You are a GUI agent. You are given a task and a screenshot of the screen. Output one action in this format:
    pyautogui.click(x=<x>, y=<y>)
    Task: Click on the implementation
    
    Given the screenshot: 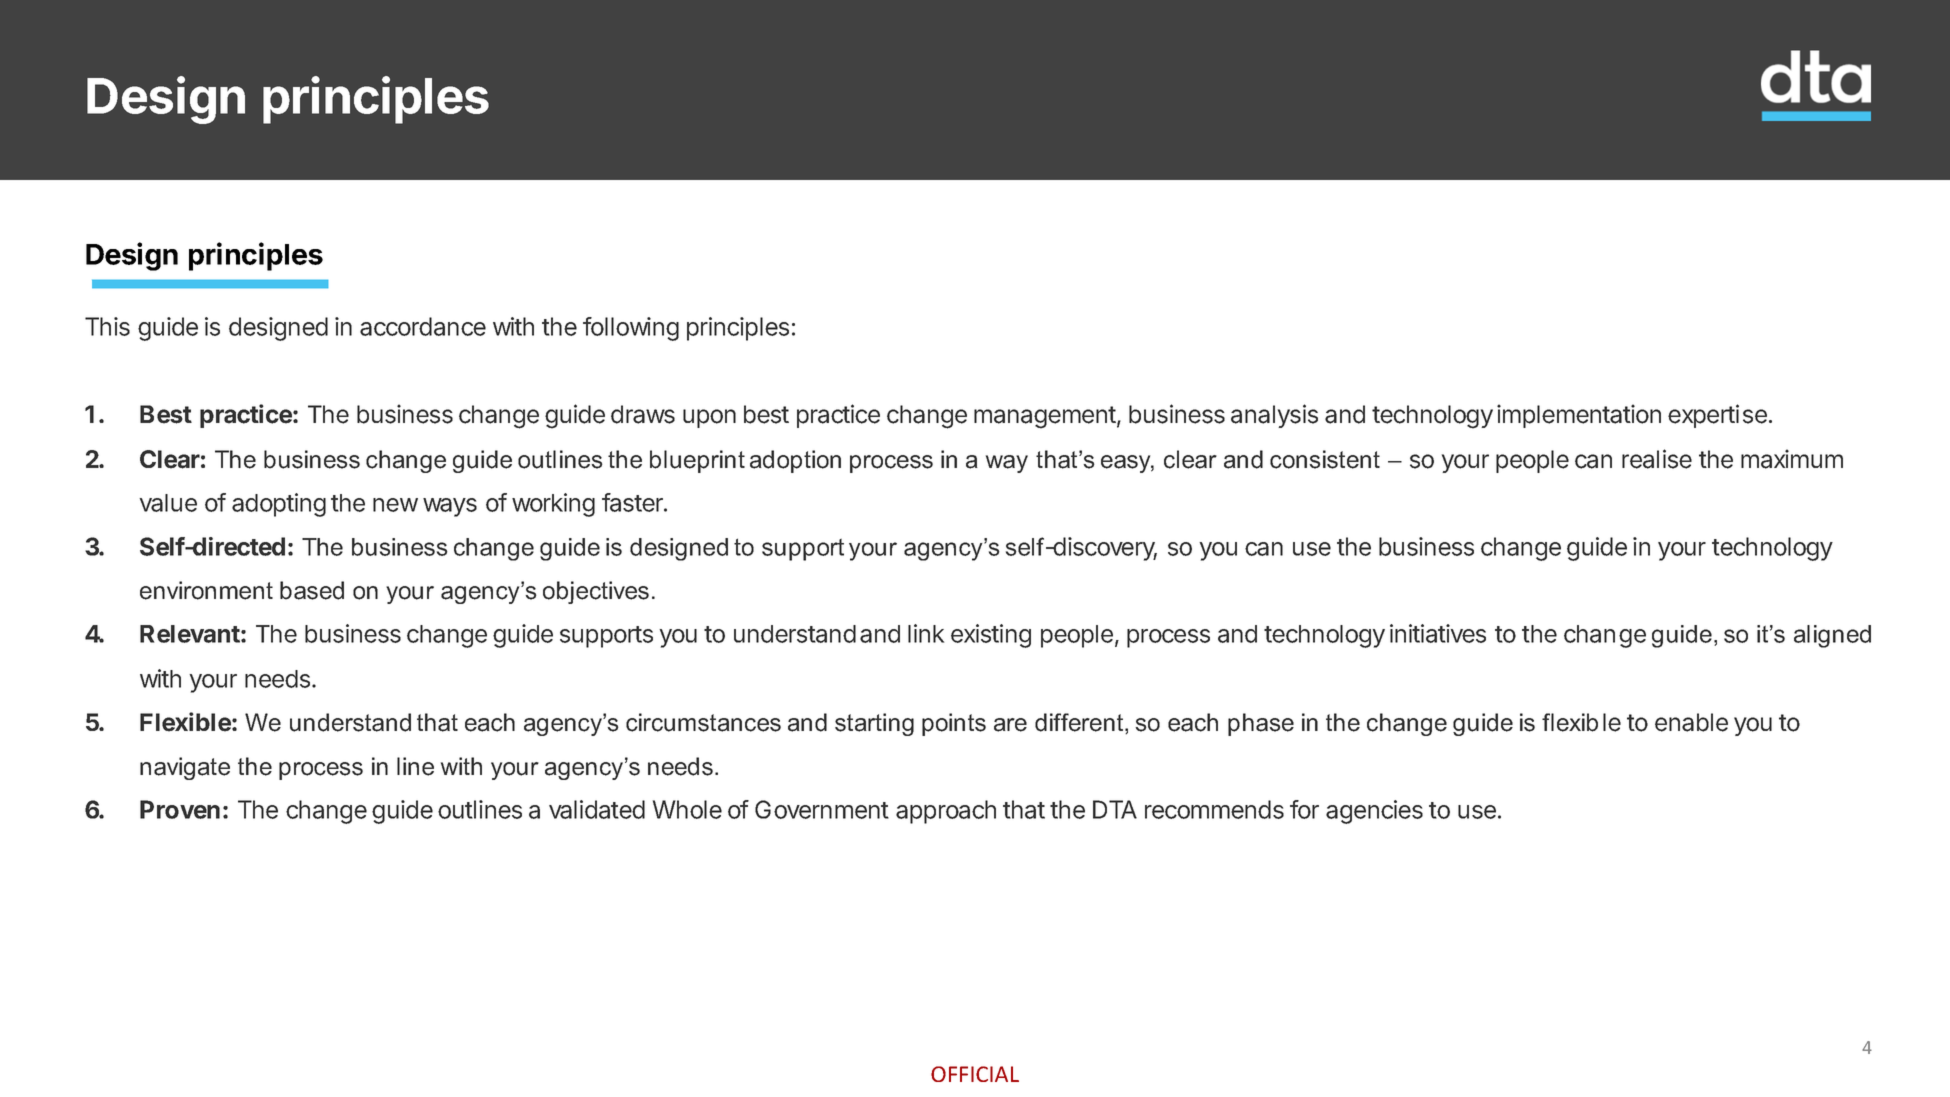 What is the action you would take?
    pyautogui.click(x=1579, y=416)
